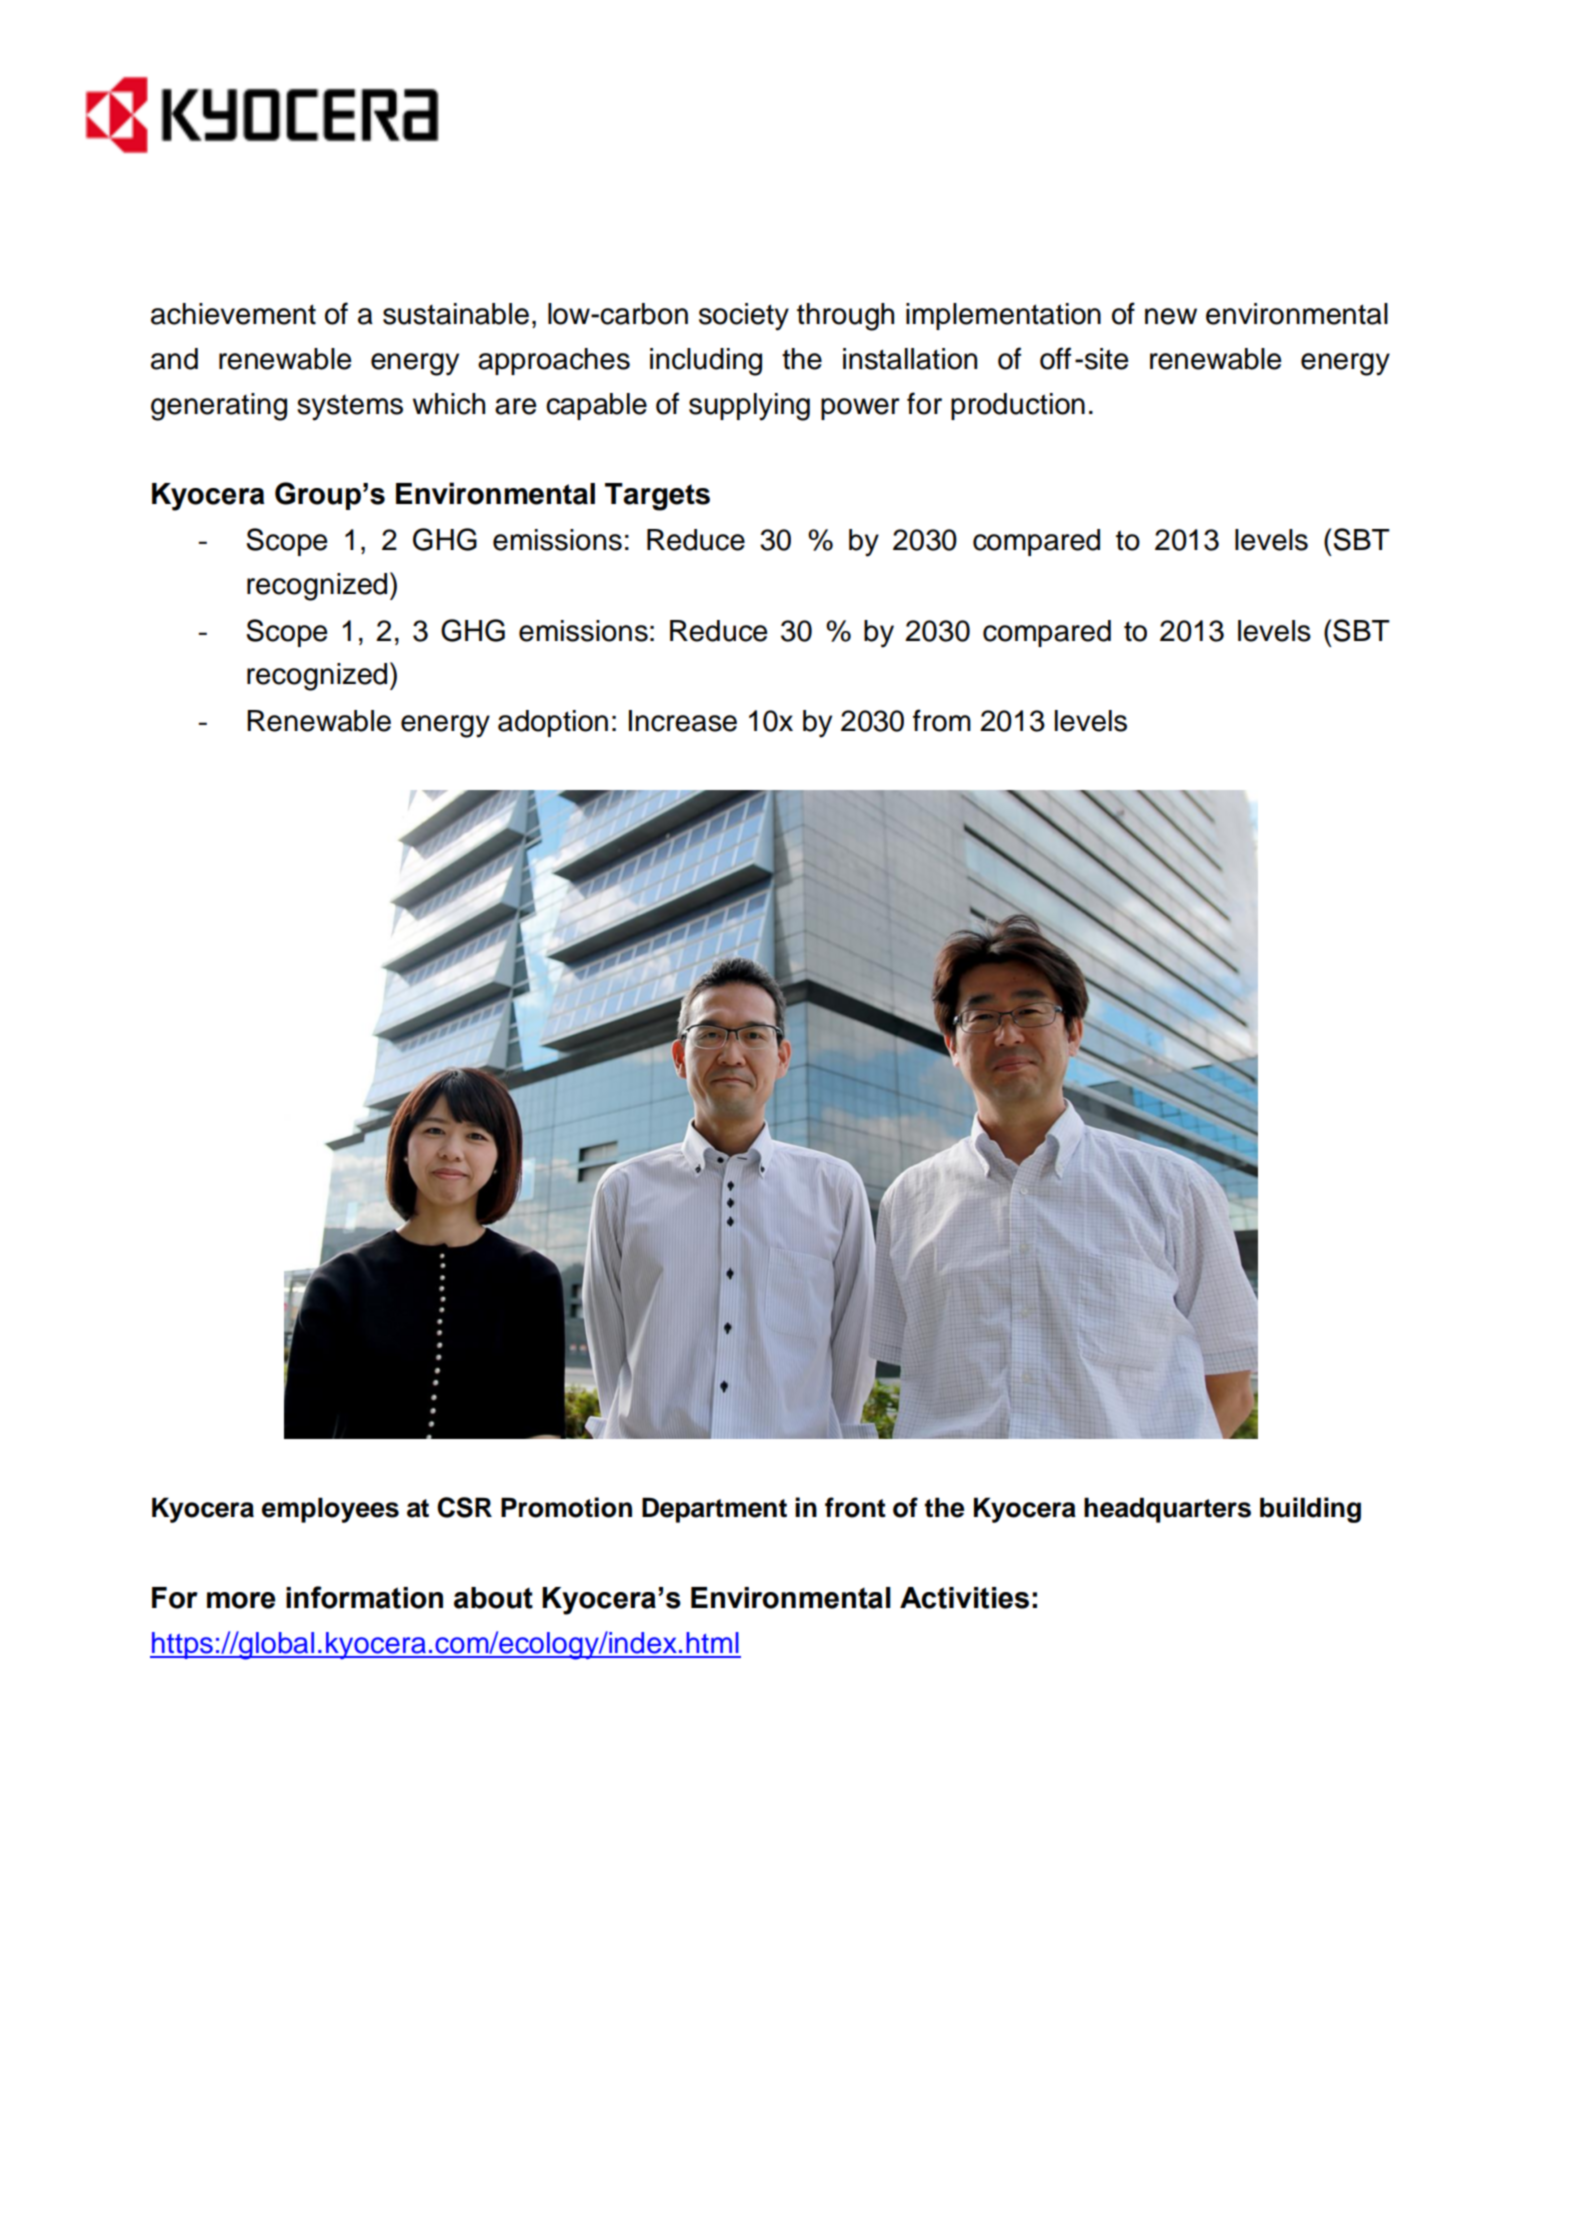 The height and width of the screenshot is (2231, 1577). I want to click on employees, so click(330, 1510).
